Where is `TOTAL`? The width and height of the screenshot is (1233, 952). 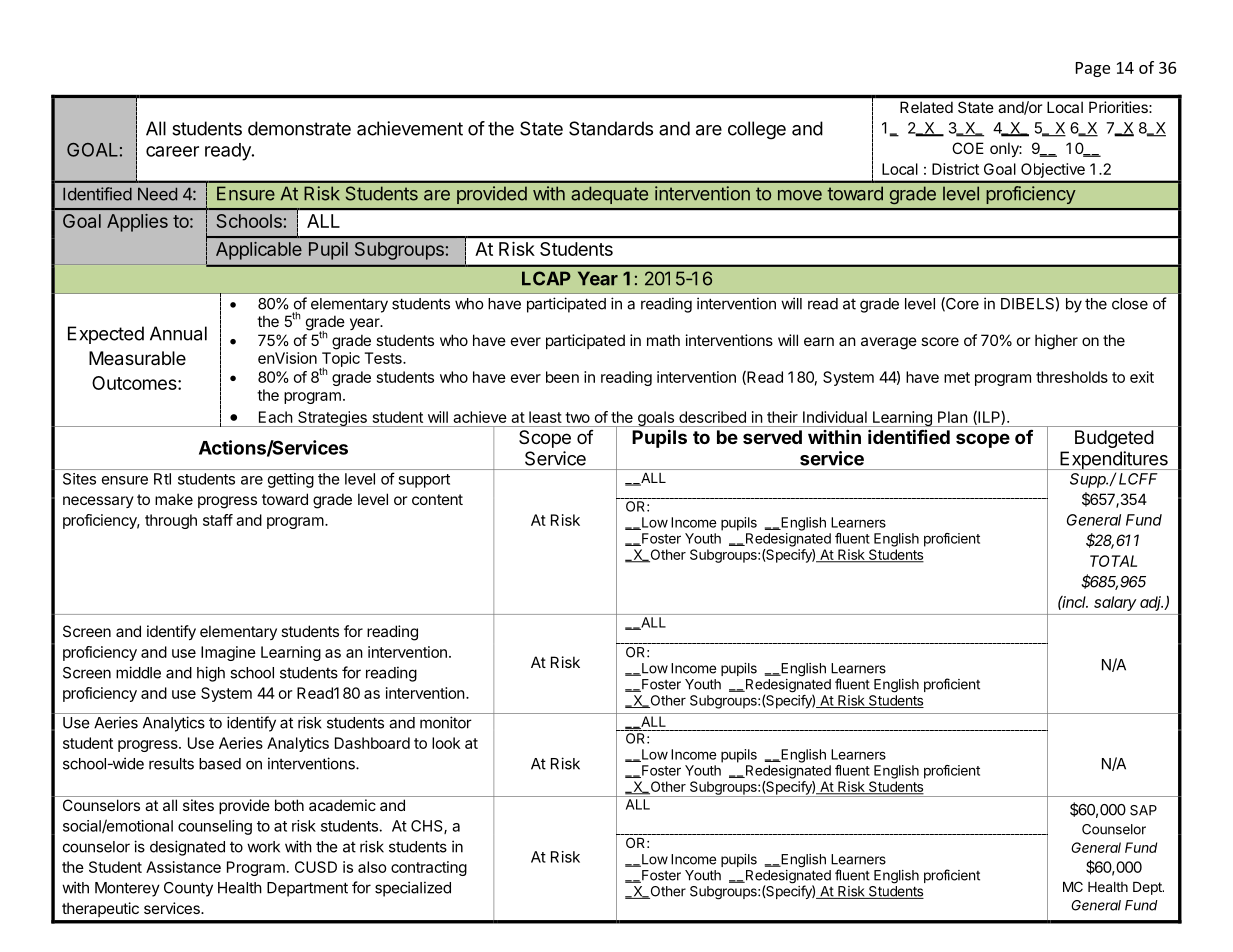 TOTAL is located at coordinates (1113, 561).
